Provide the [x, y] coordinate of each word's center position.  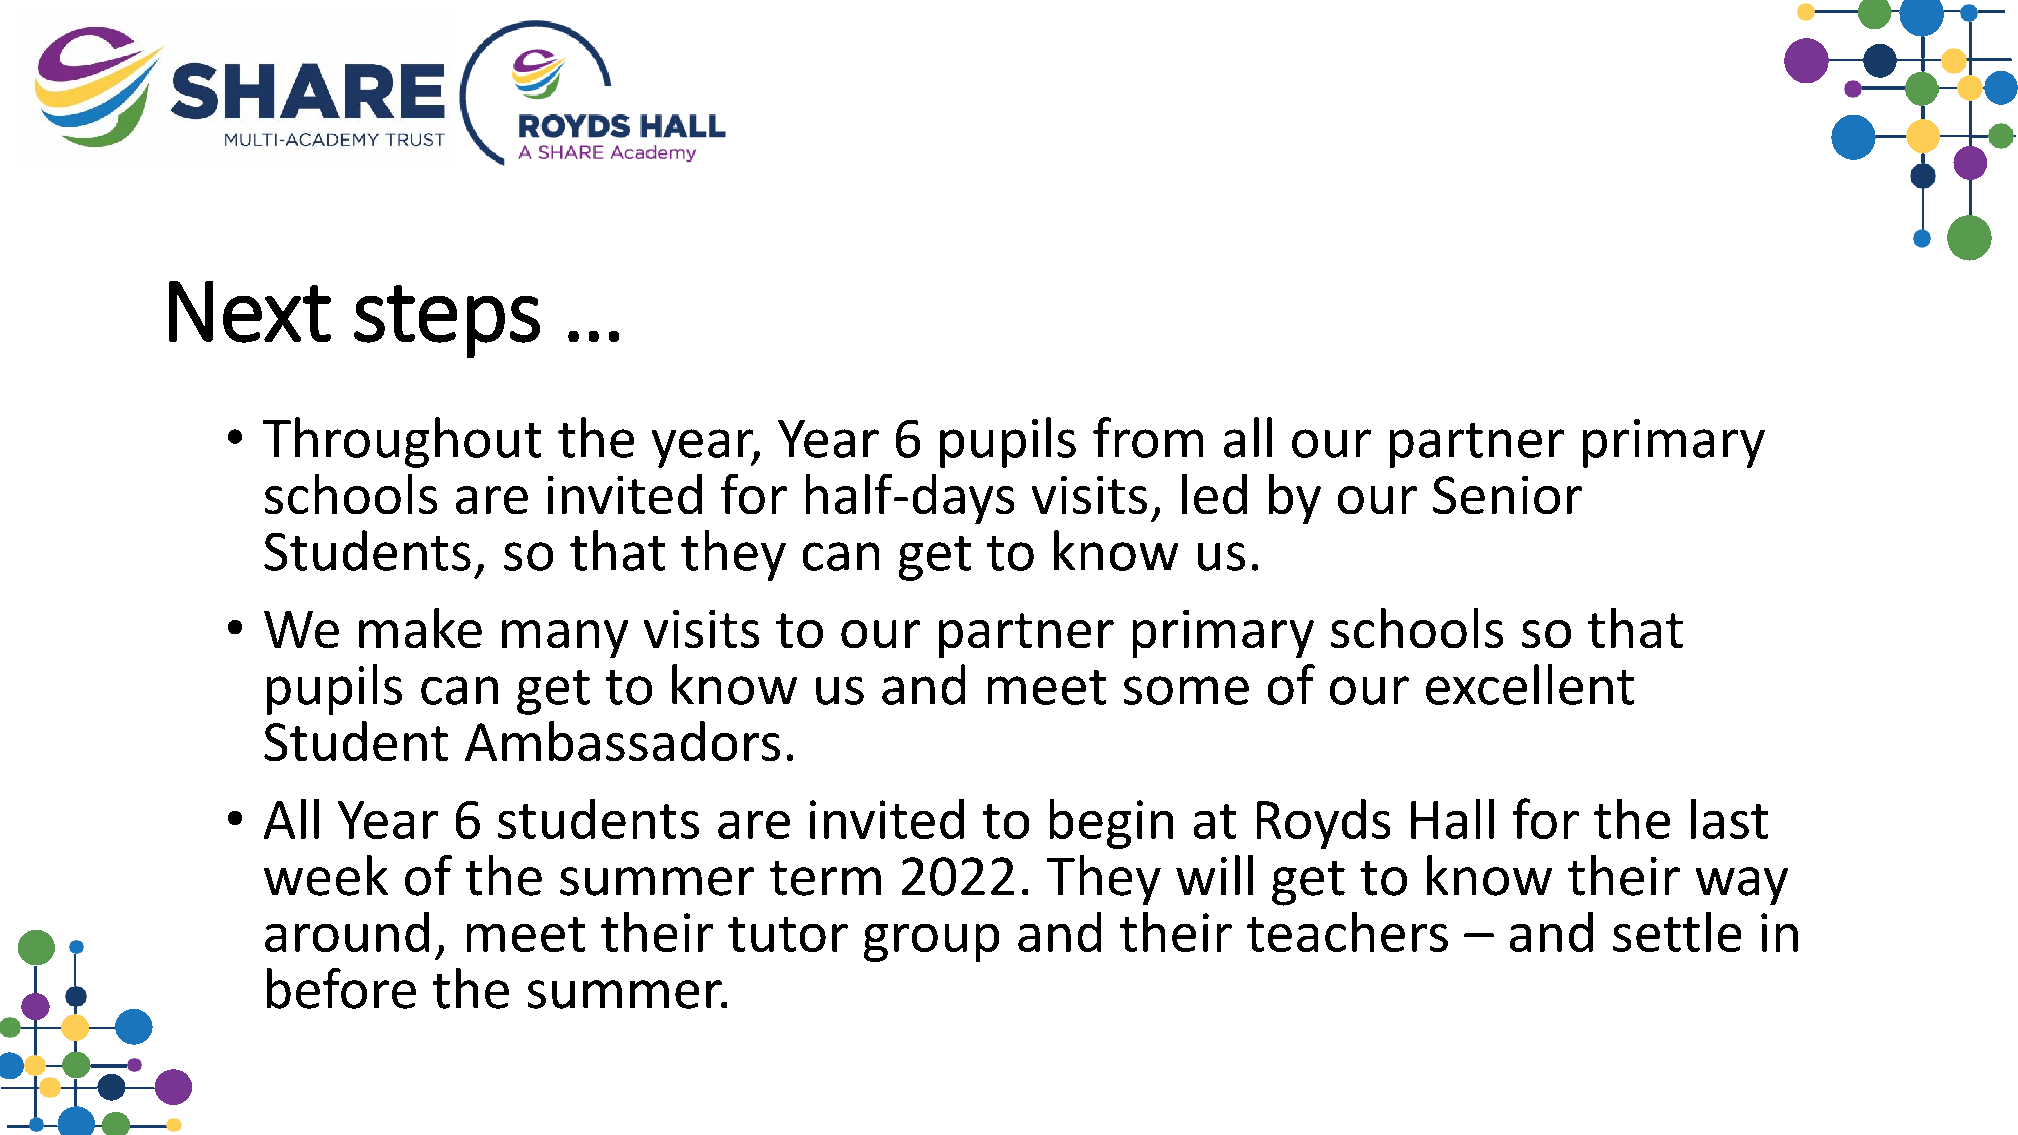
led [1214, 494]
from [1148, 437]
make [420, 628]
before [341, 988]
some [1186, 690]
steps [447, 321]
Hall [1452, 819]
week [326, 875]
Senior [1507, 495]
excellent [1530, 684]
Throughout [402, 442]
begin [1111, 824]
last [1729, 819]
